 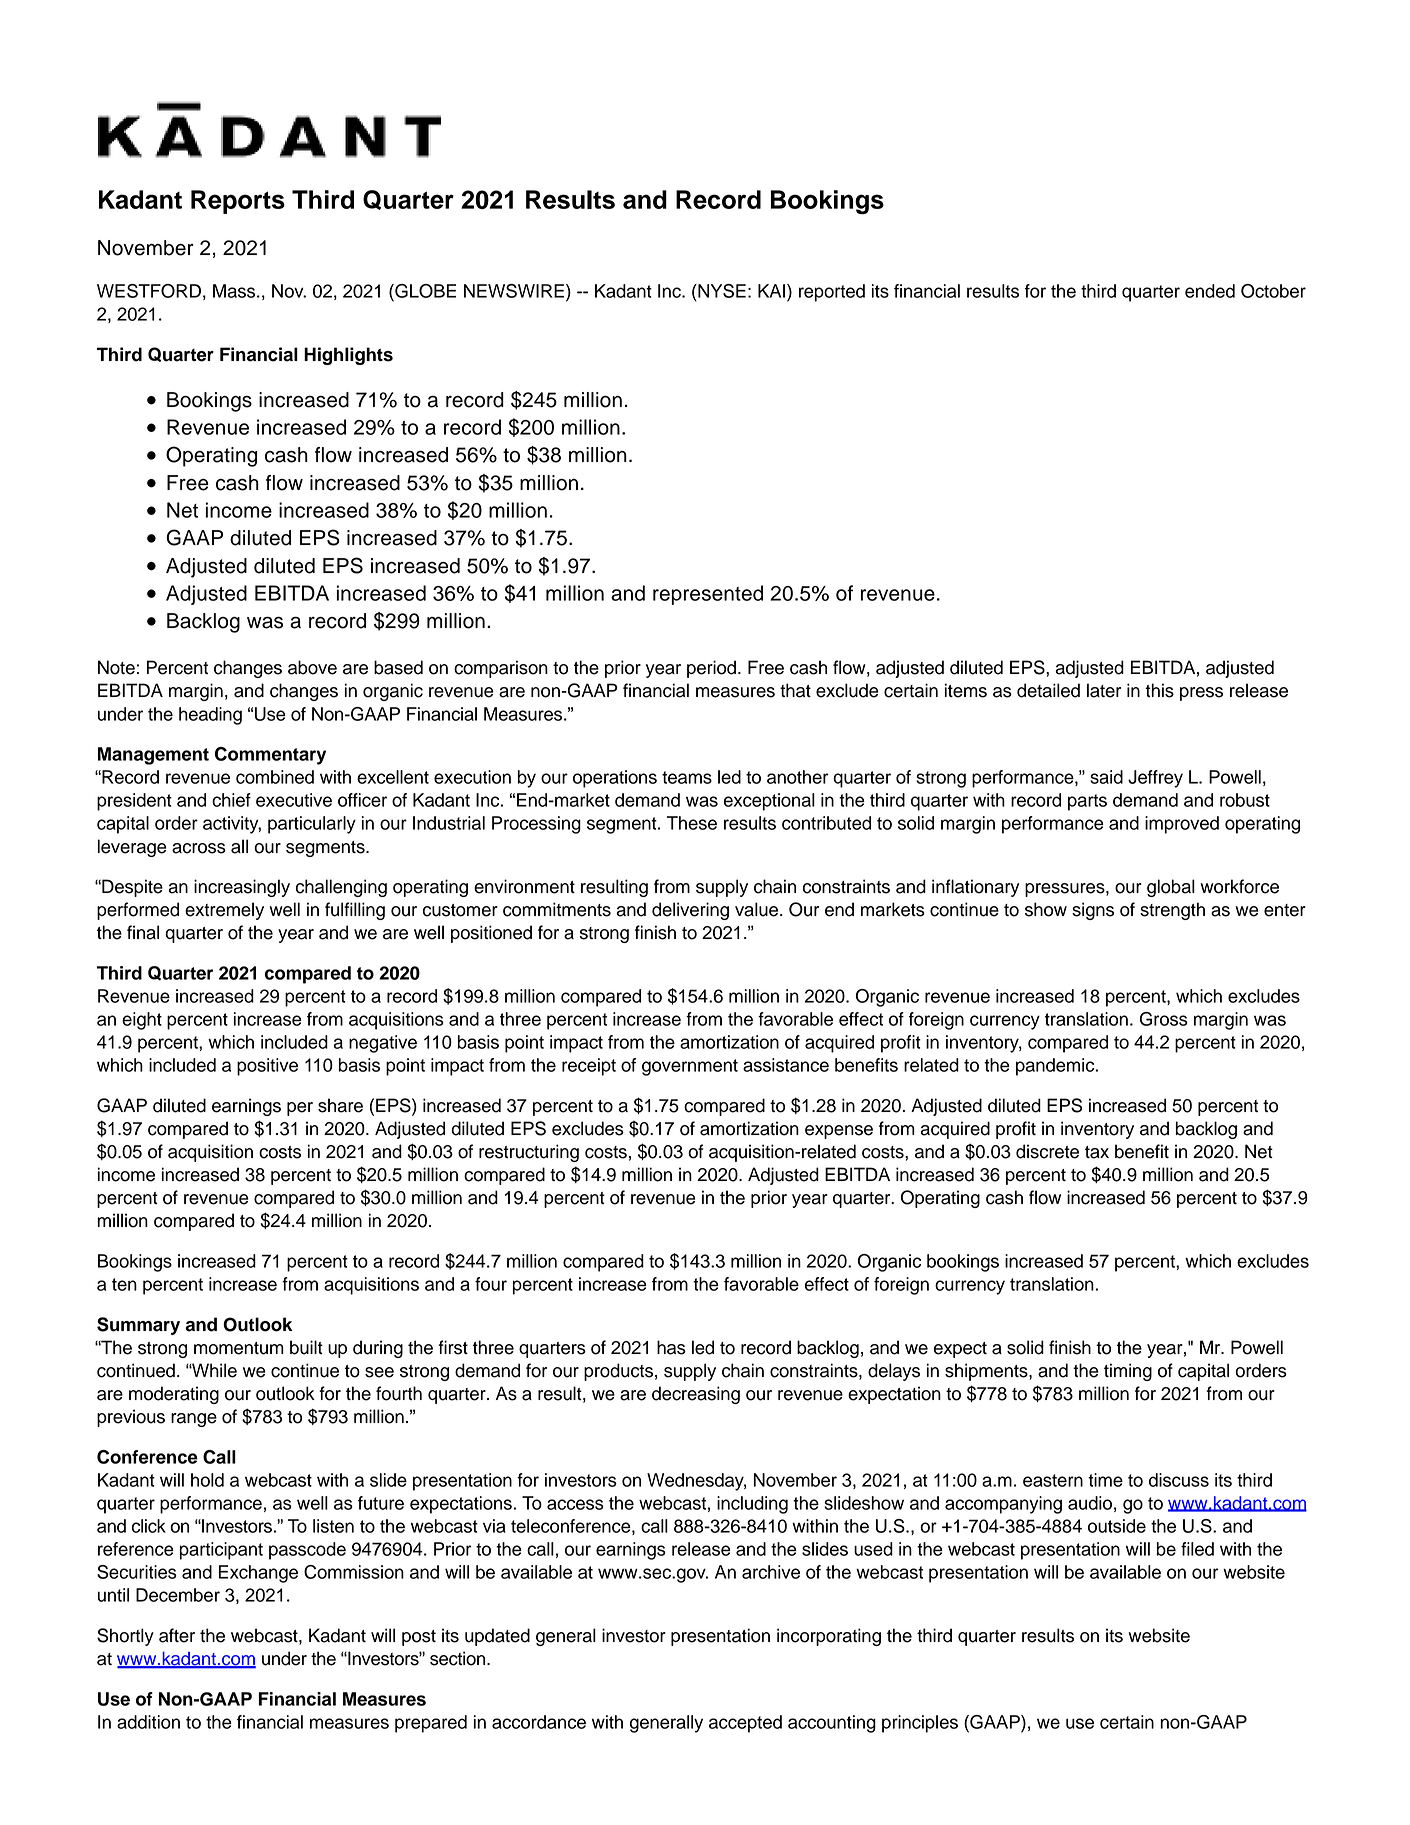 I want to click on this, so click(x=1159, y=690).
